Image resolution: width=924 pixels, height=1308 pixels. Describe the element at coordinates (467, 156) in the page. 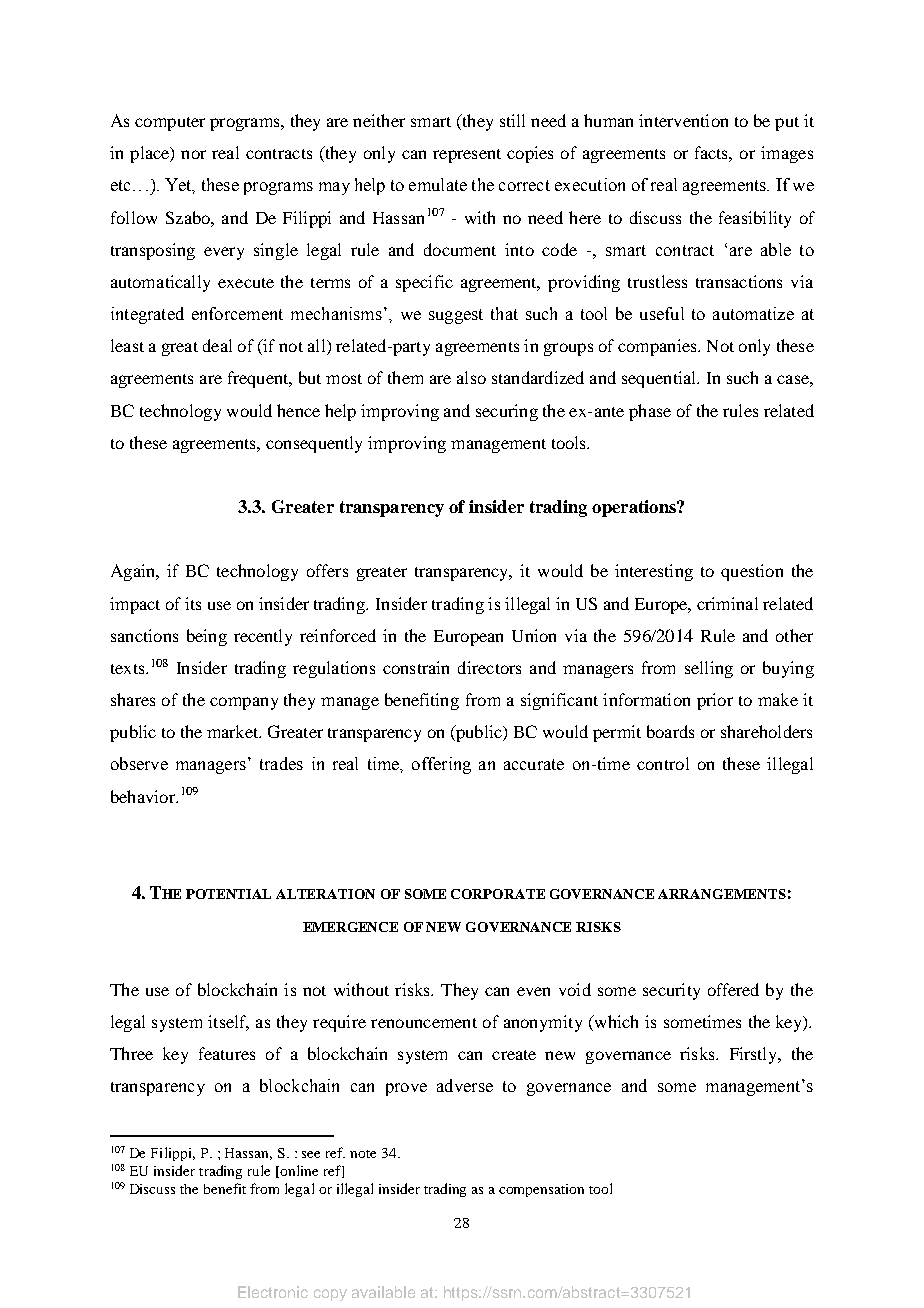

I see `represent` at that location.
